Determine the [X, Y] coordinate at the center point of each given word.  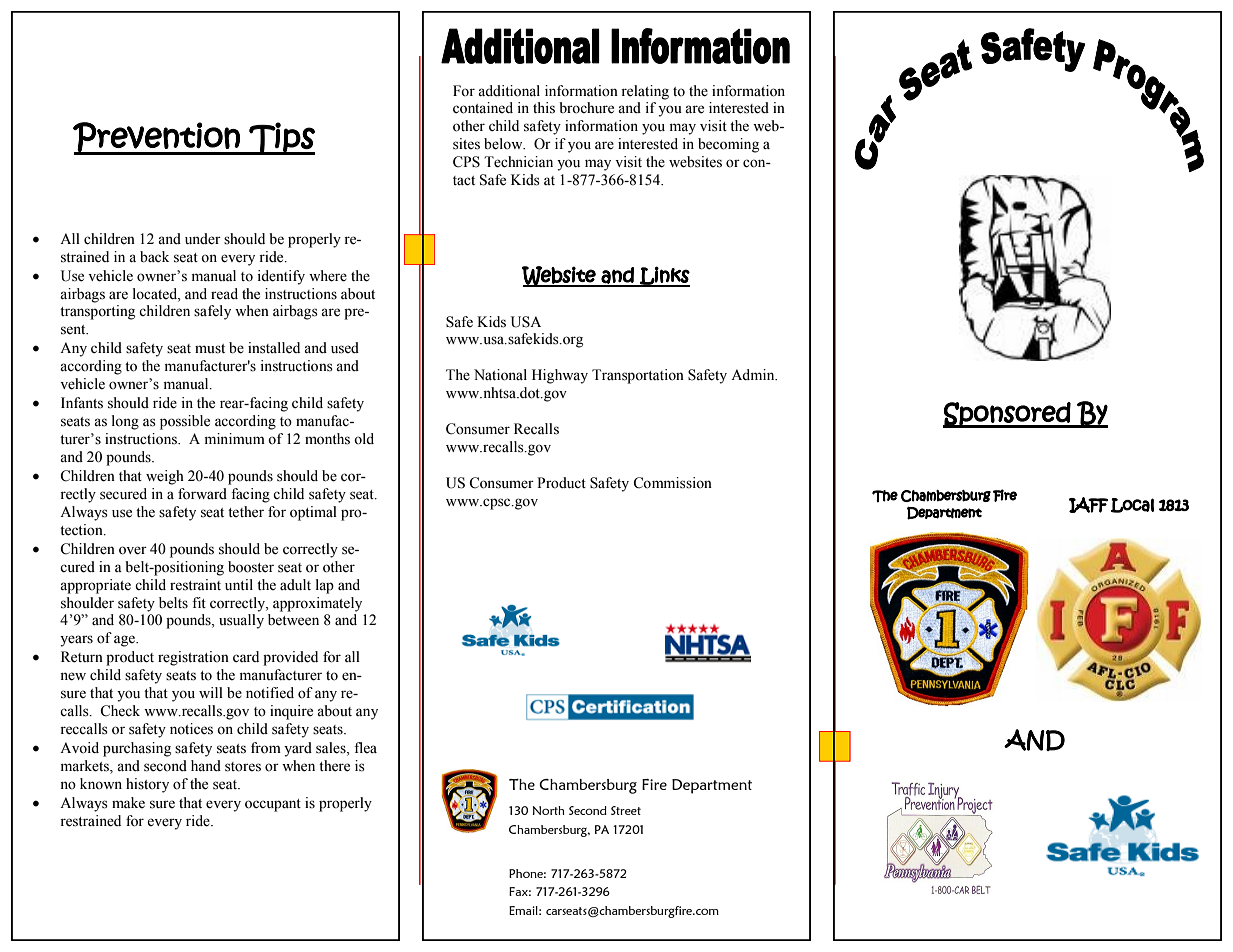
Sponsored [1007, 415]
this [544, 108]
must [210, 349]
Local [1132, 505]
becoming [728, 145]
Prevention [157, 138]
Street [626, 810]
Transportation [638, 376]
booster [251, 567]
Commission [672, 483]
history [147, 785]
